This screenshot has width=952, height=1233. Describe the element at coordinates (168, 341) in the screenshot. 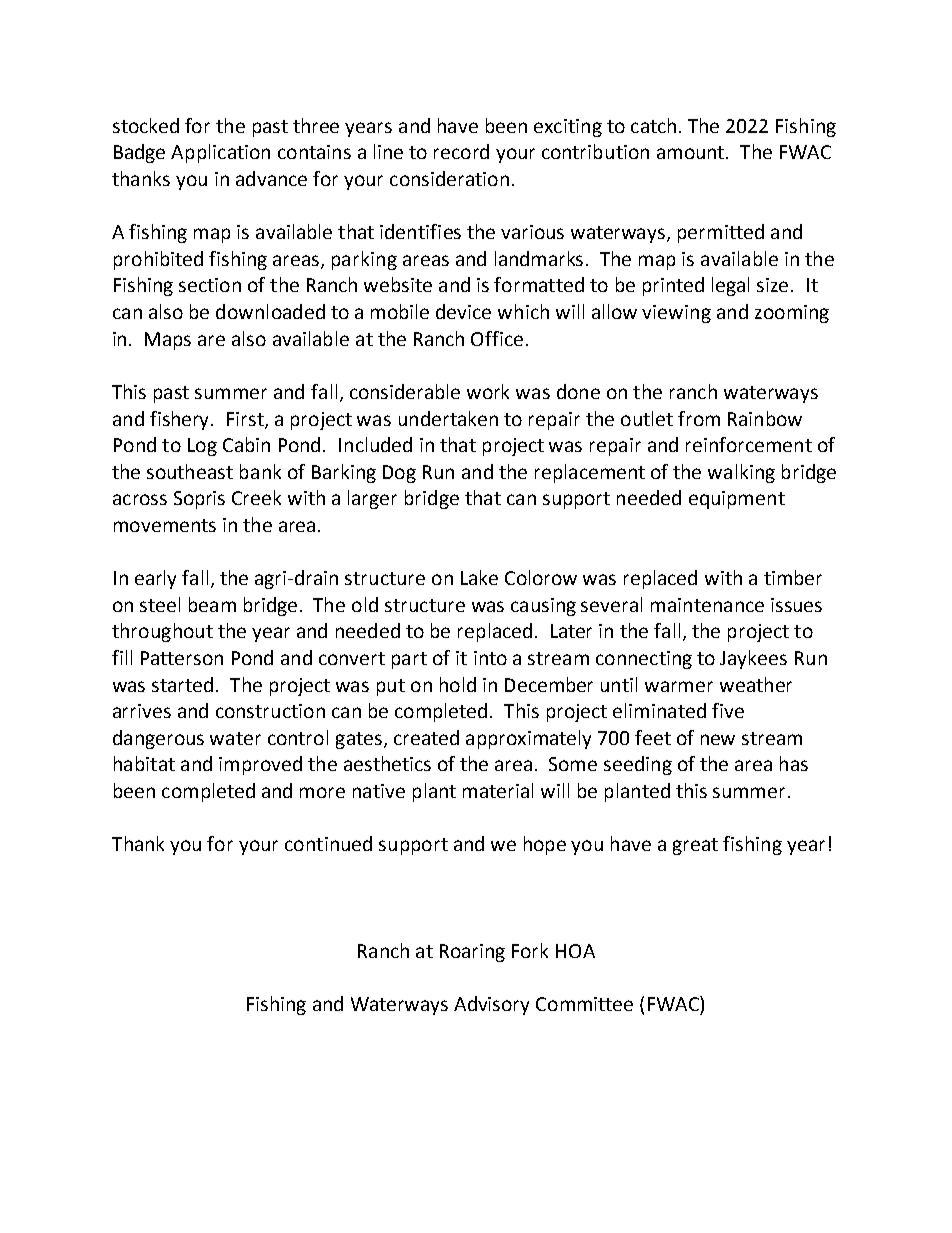

I see `Maps` at that location.
